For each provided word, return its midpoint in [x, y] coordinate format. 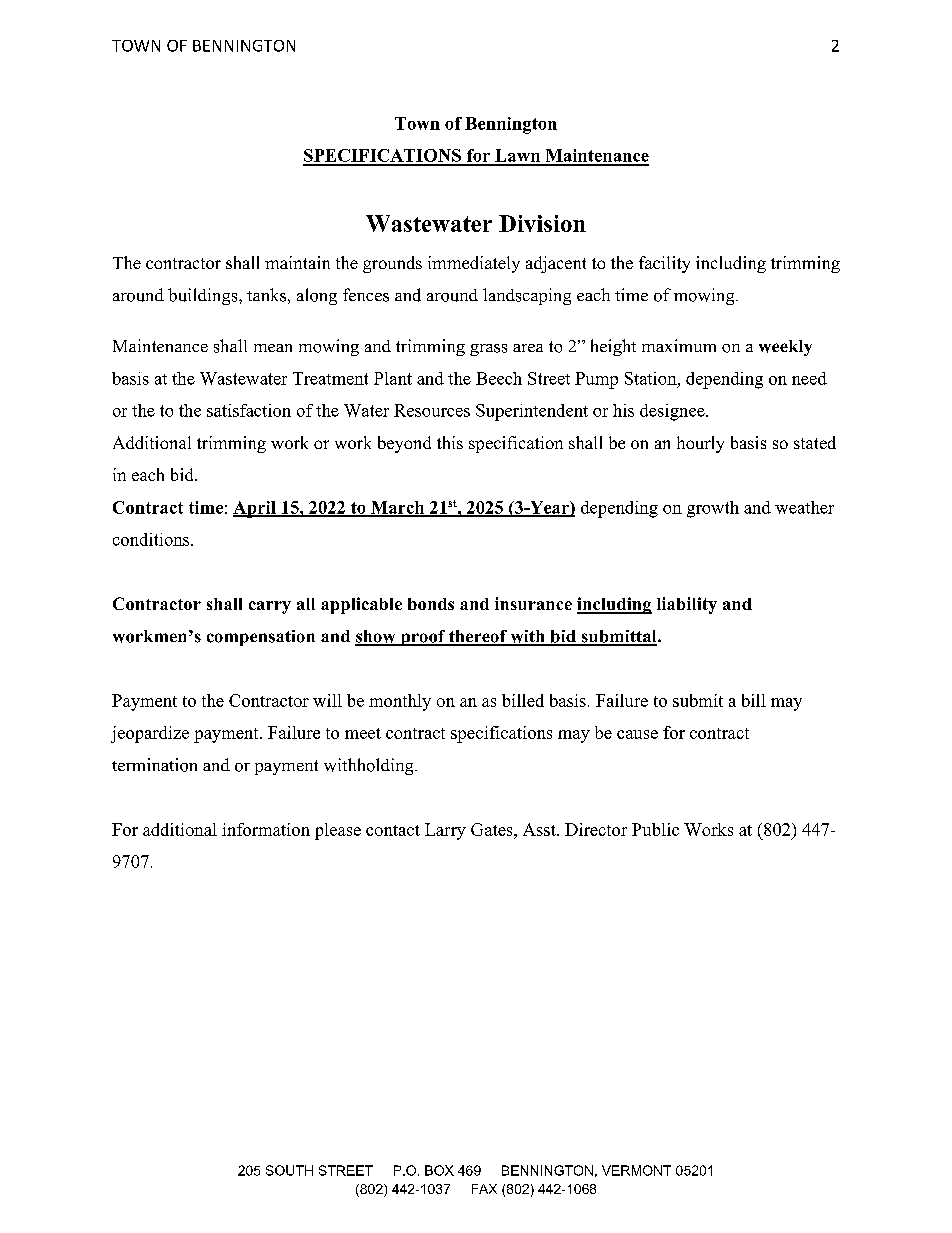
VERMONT [636, 1170]
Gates [493, 829]
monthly [400, 702]
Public [655, 829]
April [255, 509]
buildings [204, 296]
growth [713, 509]
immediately [474, 264]
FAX [484, 1189]
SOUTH [289, 1170]
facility [664, 264]
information [266, 829]
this [450, 442]
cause [637, 734]
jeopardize [150, 734]
